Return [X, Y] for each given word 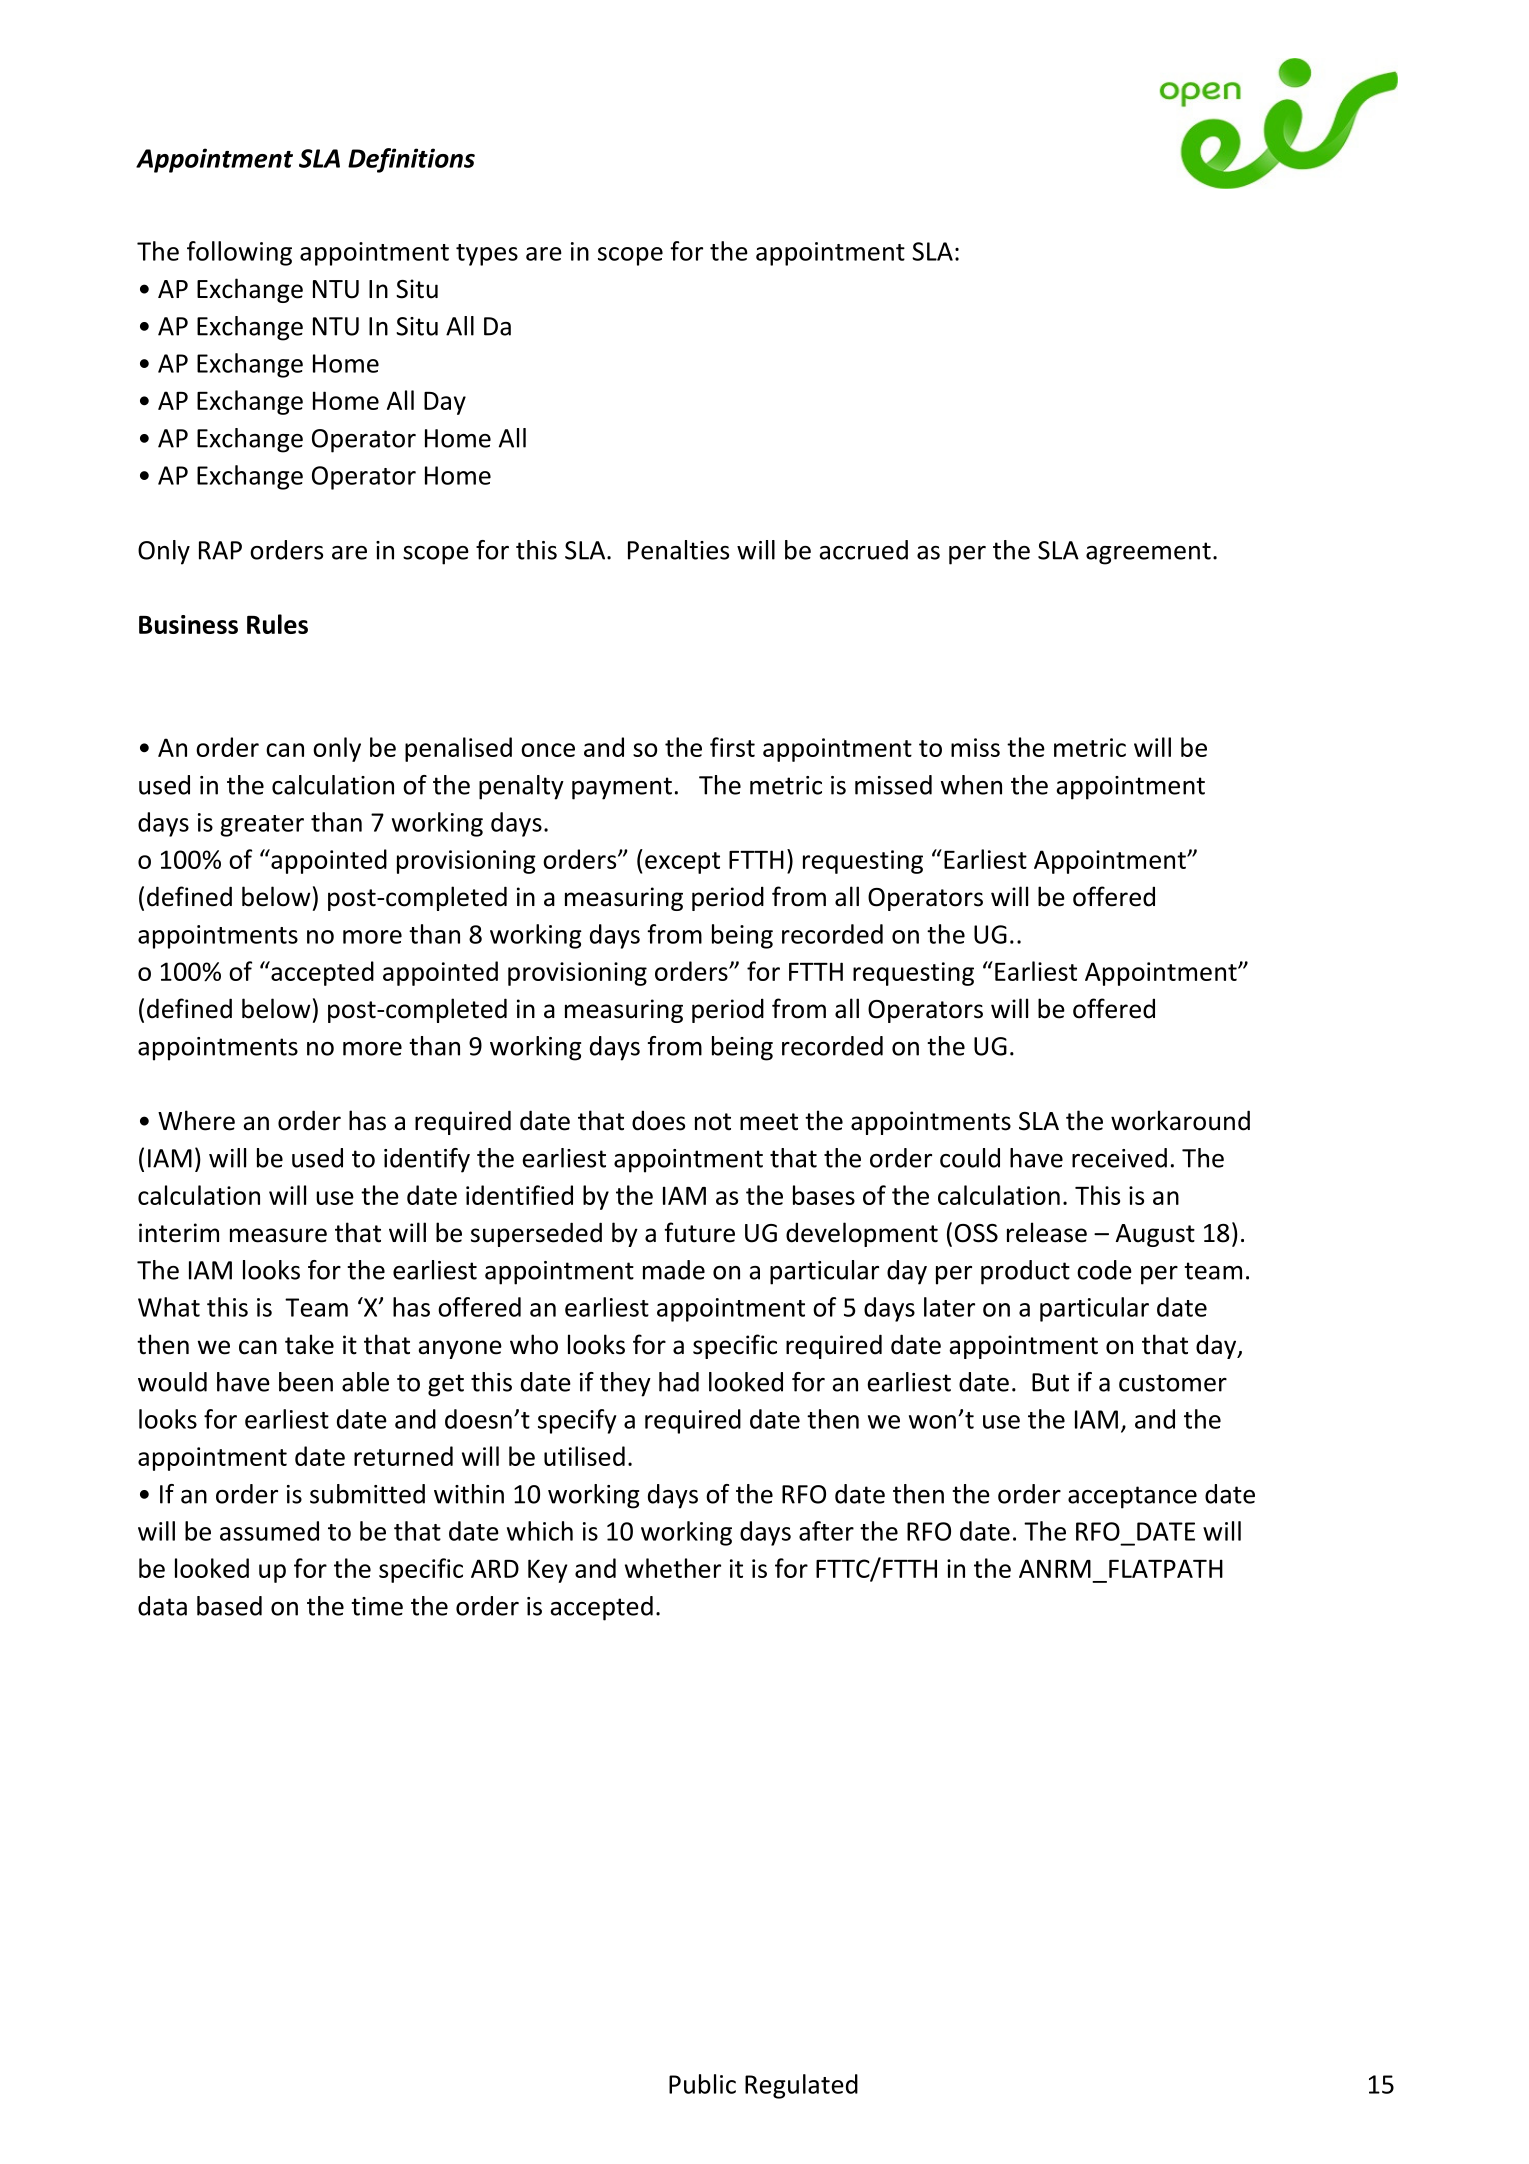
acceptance [1132, 1497]
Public [702, 2084]
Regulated [801, 2086]
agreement [1148, 553]
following [239, 253]
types [487, 255]
